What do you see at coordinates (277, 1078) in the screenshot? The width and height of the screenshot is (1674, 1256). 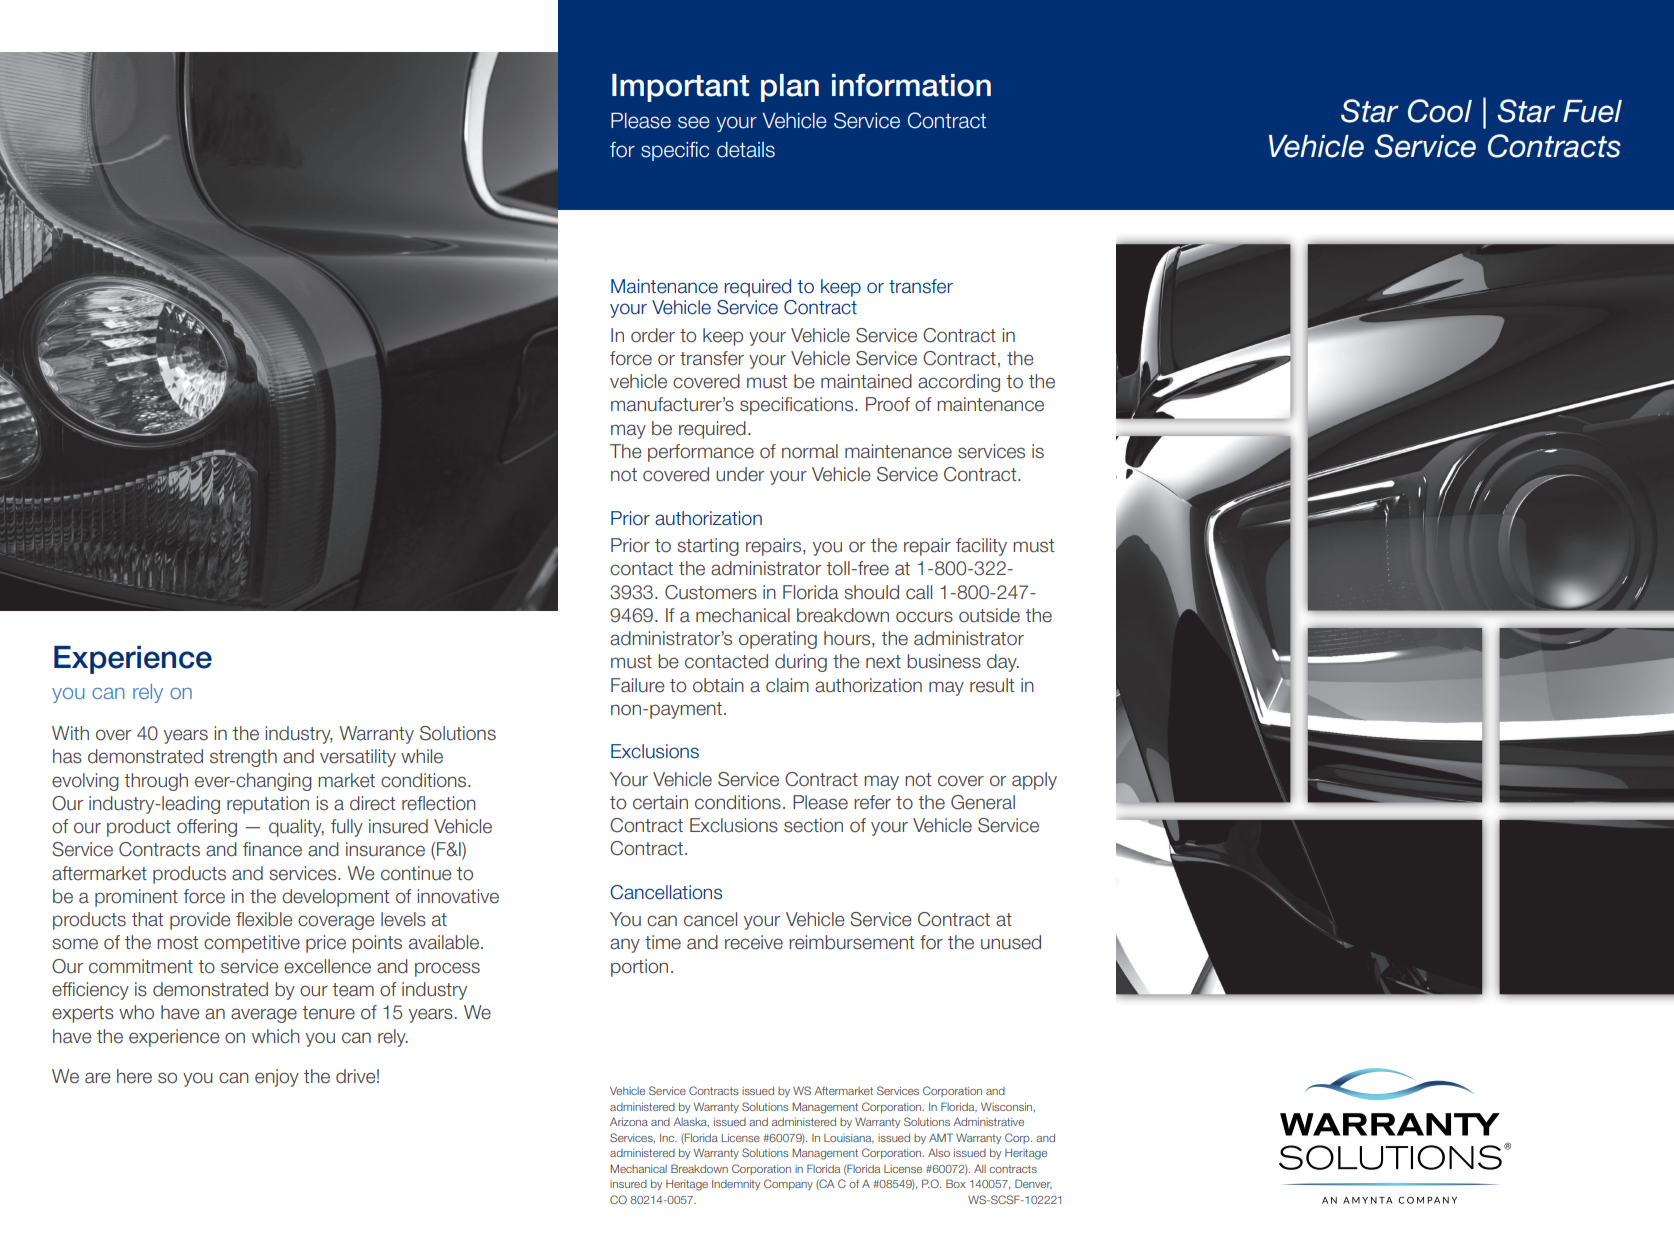 I see `enjoy` at bounding box center [277, 1078].
